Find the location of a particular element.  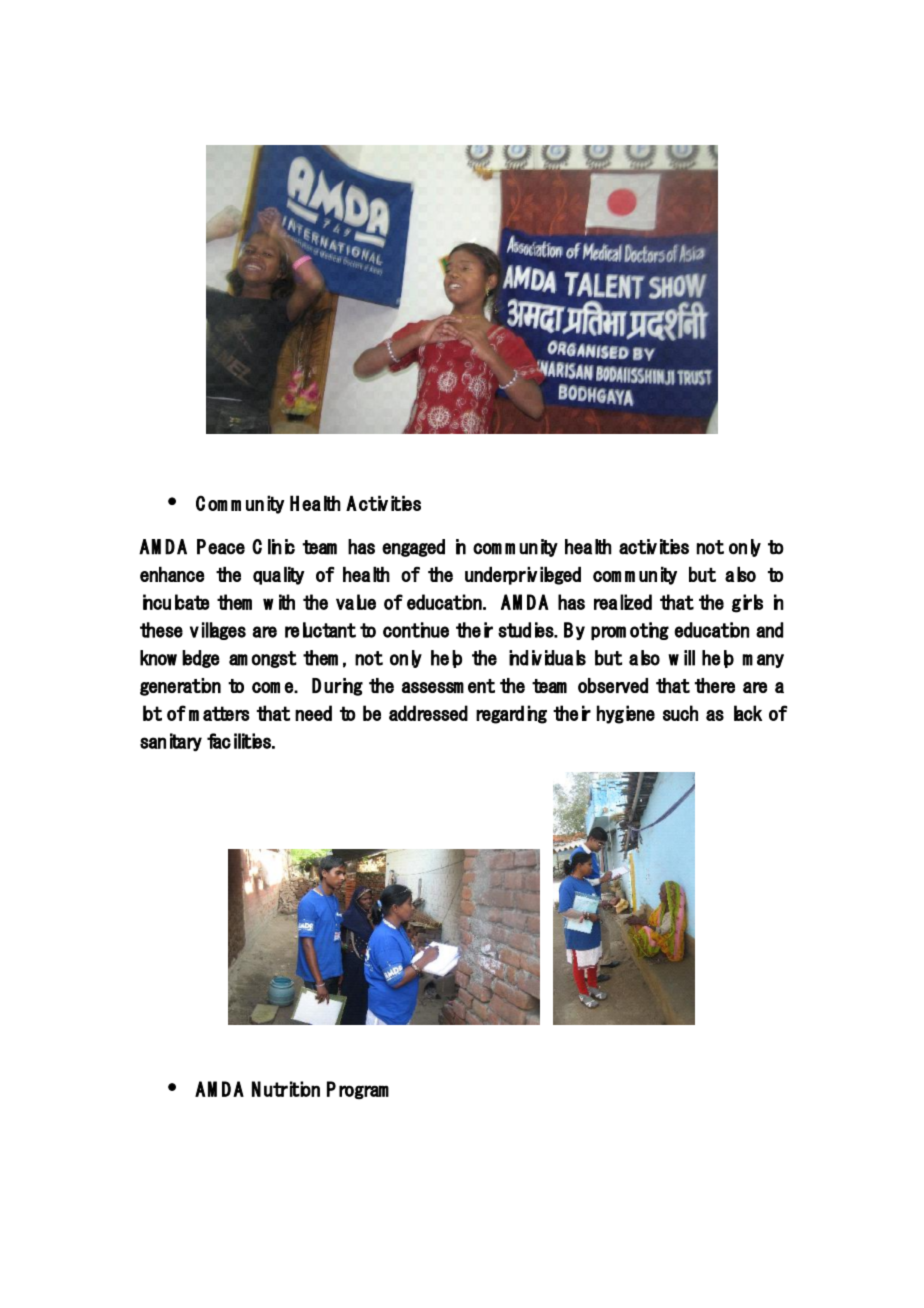

generation is located at coordinates (180, 687).
